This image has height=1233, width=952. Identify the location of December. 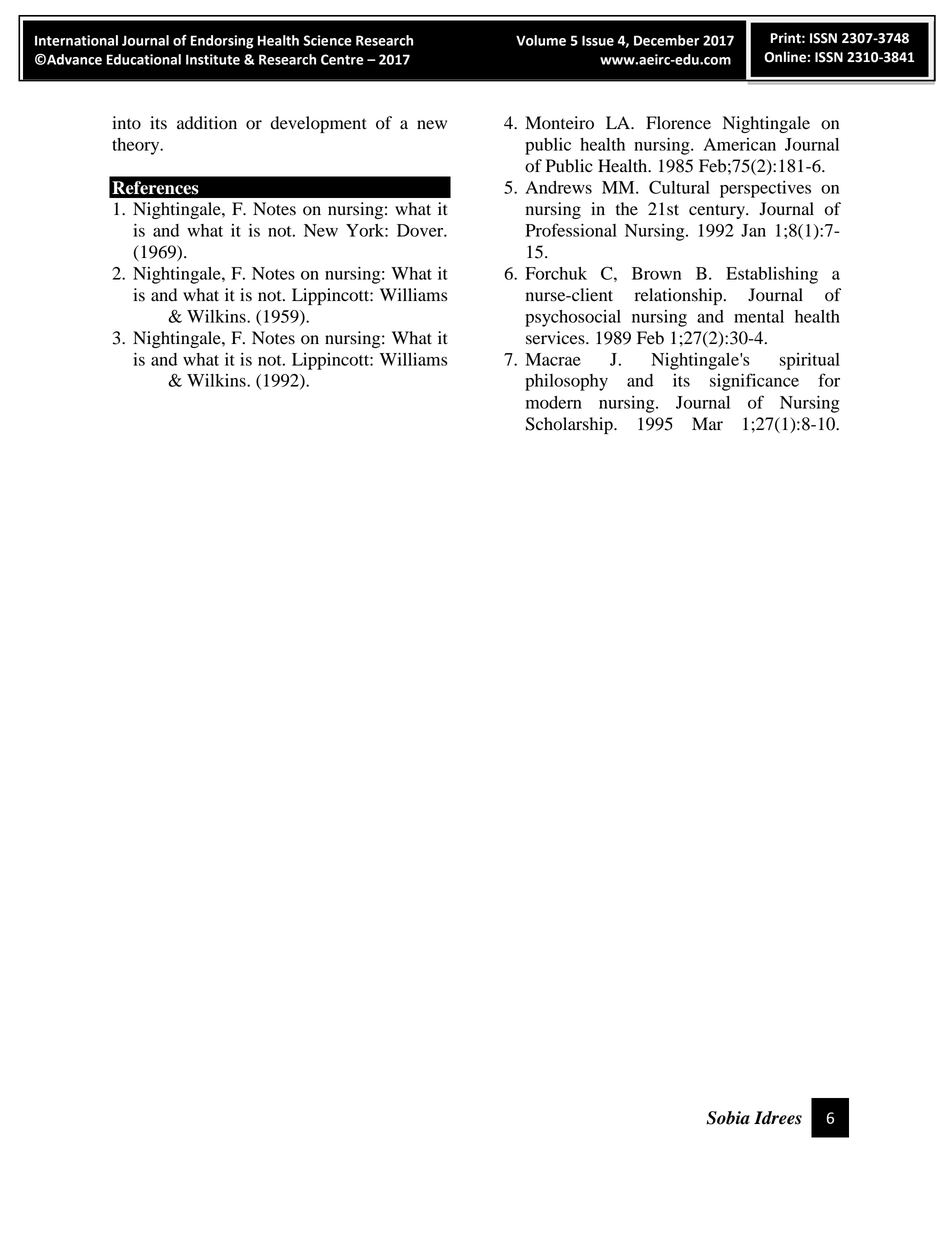
(666, 40).
